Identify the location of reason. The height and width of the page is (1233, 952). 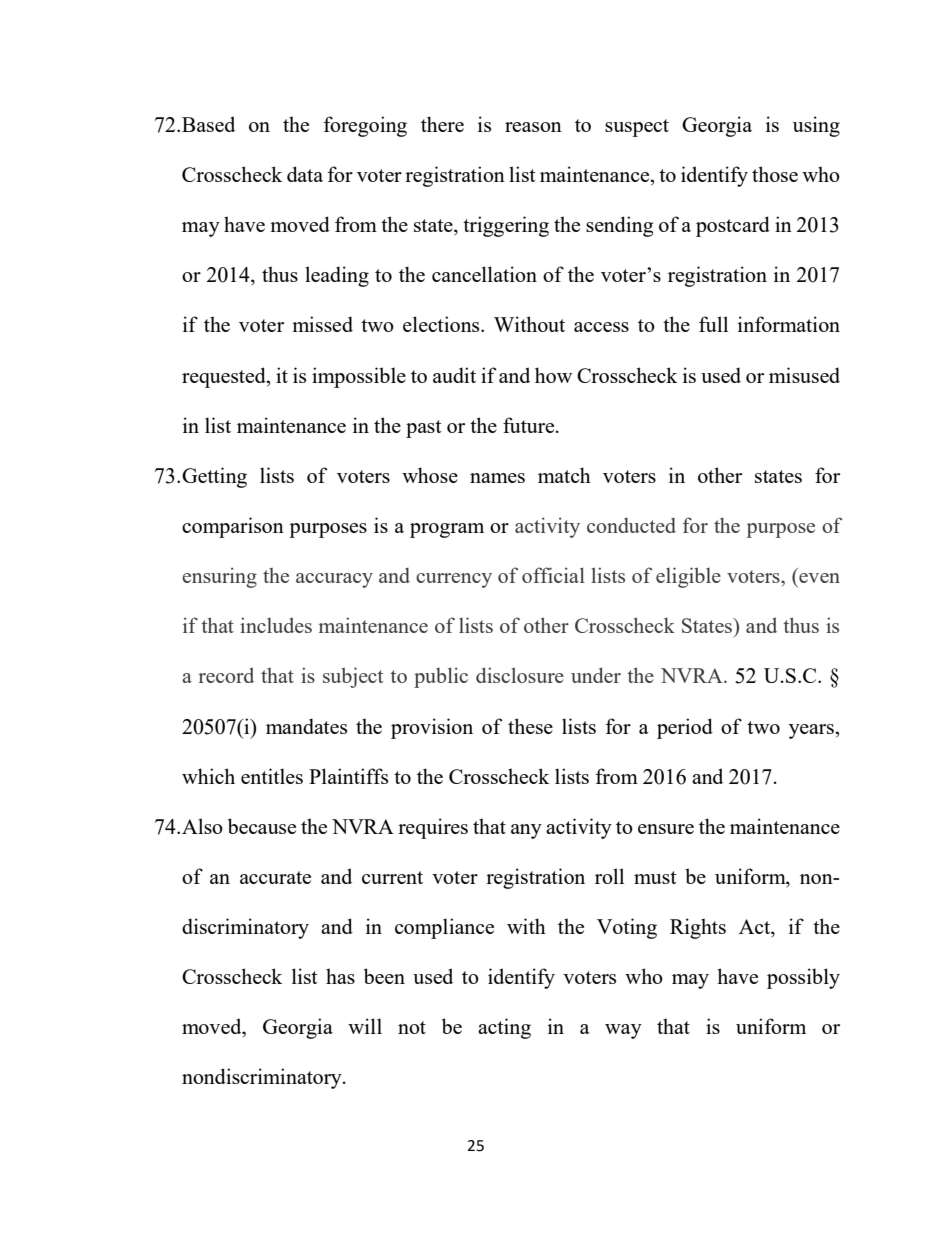
(533, 127).
